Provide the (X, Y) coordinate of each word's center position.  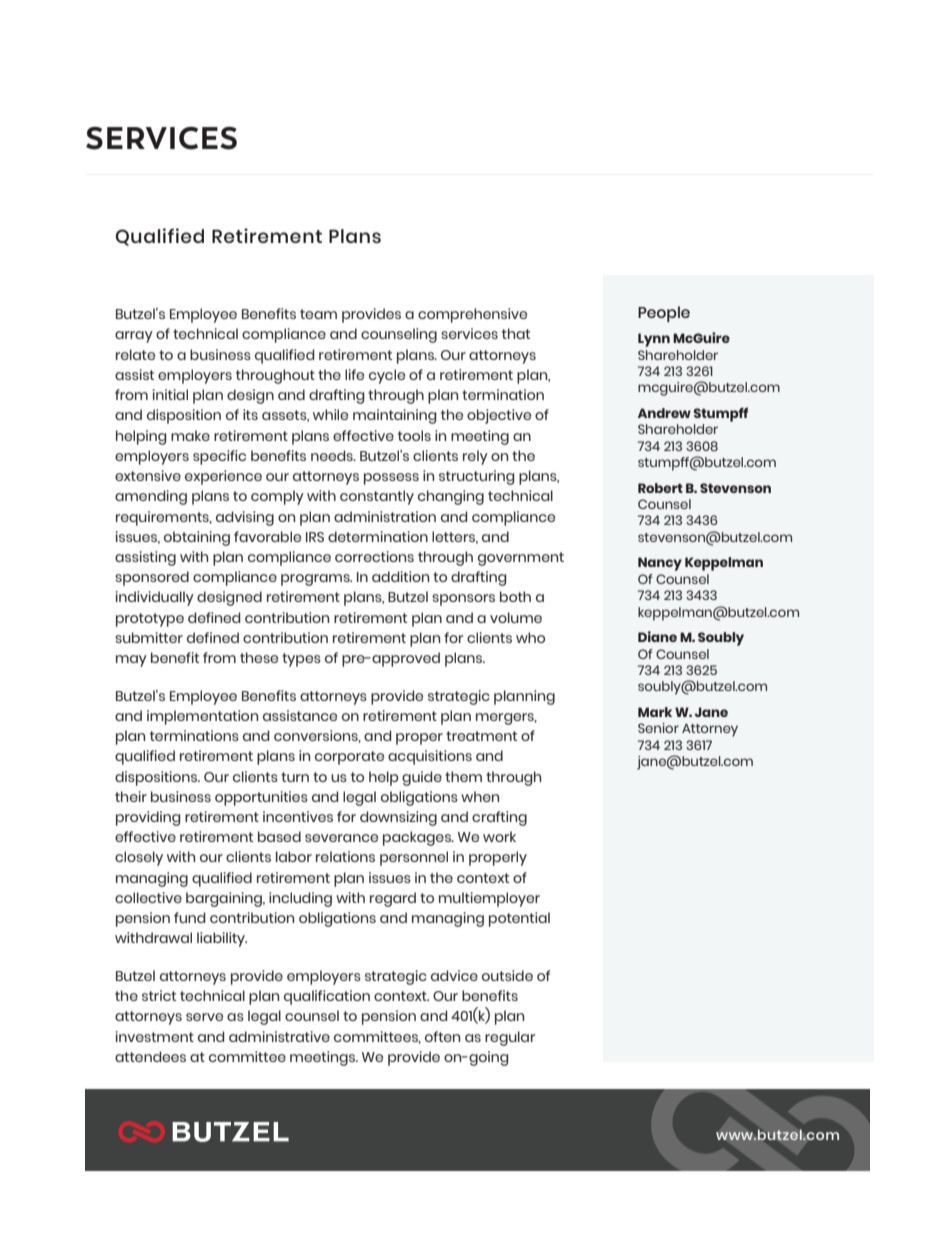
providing (148, 818)
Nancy (660, 564)
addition (400, 576)
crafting (499, 818)
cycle (387, 376)
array (134, 337)
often (442, 1036)
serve (204, 1017)
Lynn (654, 340)
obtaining (197, 538)
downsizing (398, 818)
